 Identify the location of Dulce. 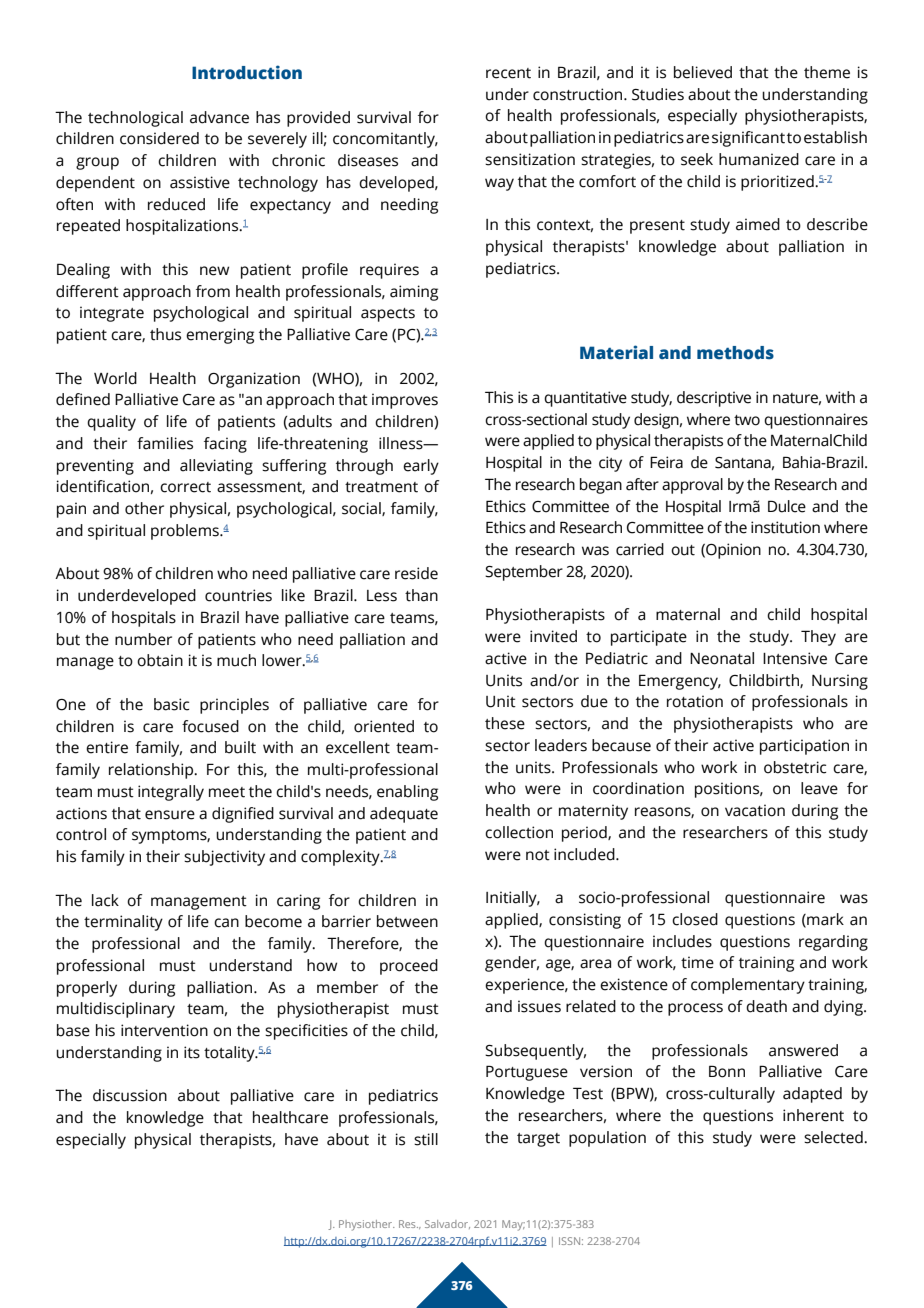
(787, 506).
